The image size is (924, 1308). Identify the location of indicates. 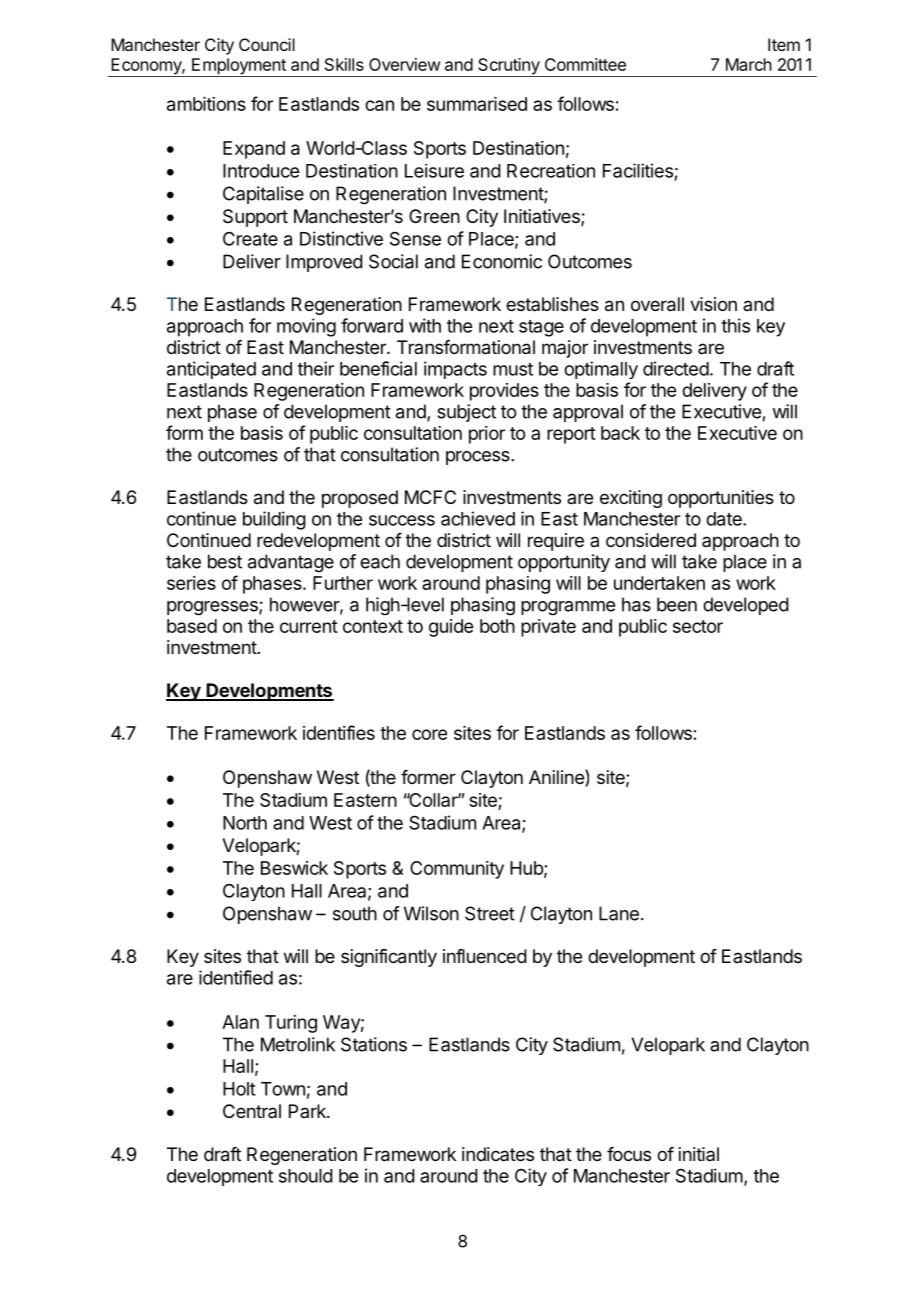
(498, 1154).
